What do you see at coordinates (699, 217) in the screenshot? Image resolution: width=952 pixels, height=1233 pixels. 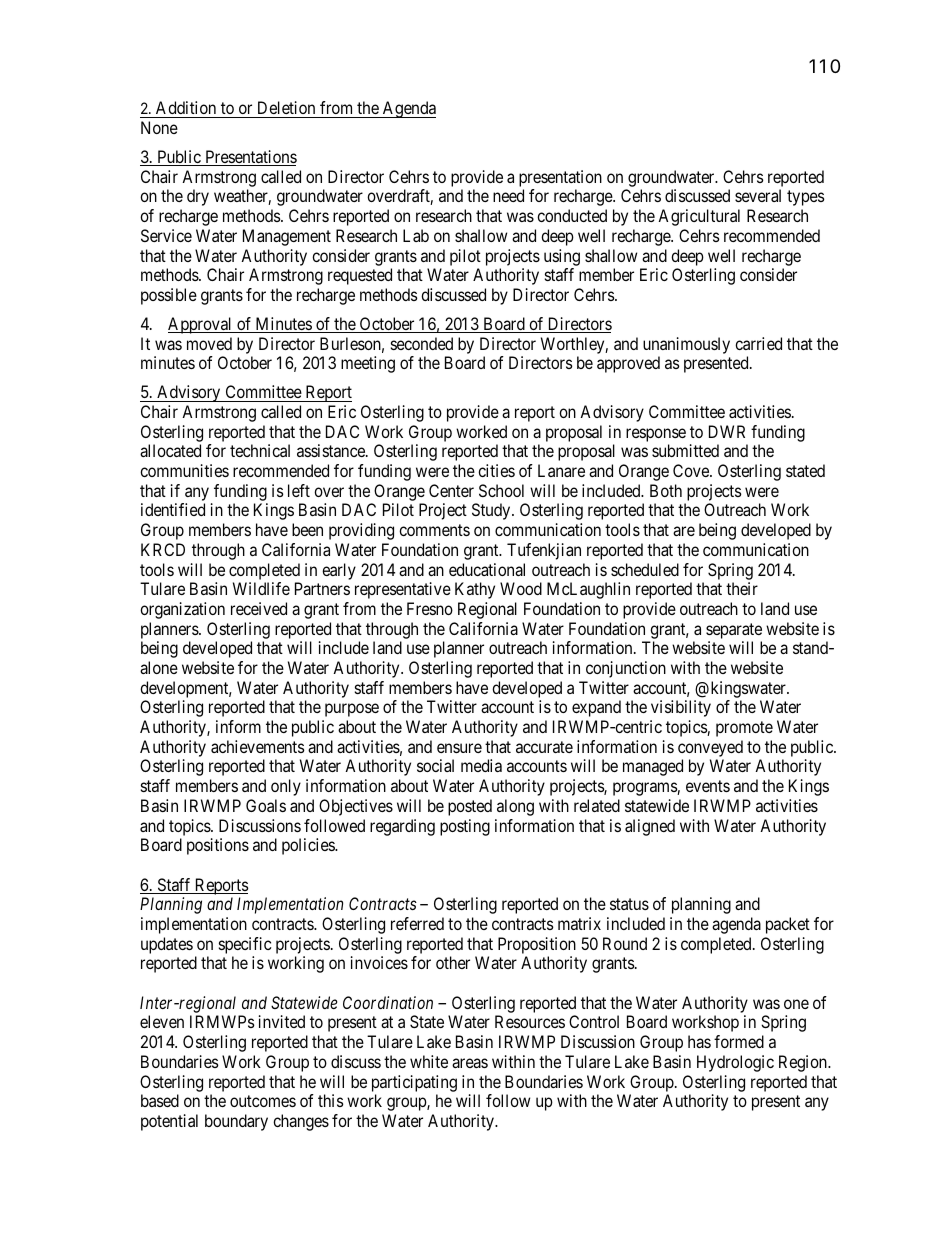 I see `Agricultural` at bounding box center [699, 217].
